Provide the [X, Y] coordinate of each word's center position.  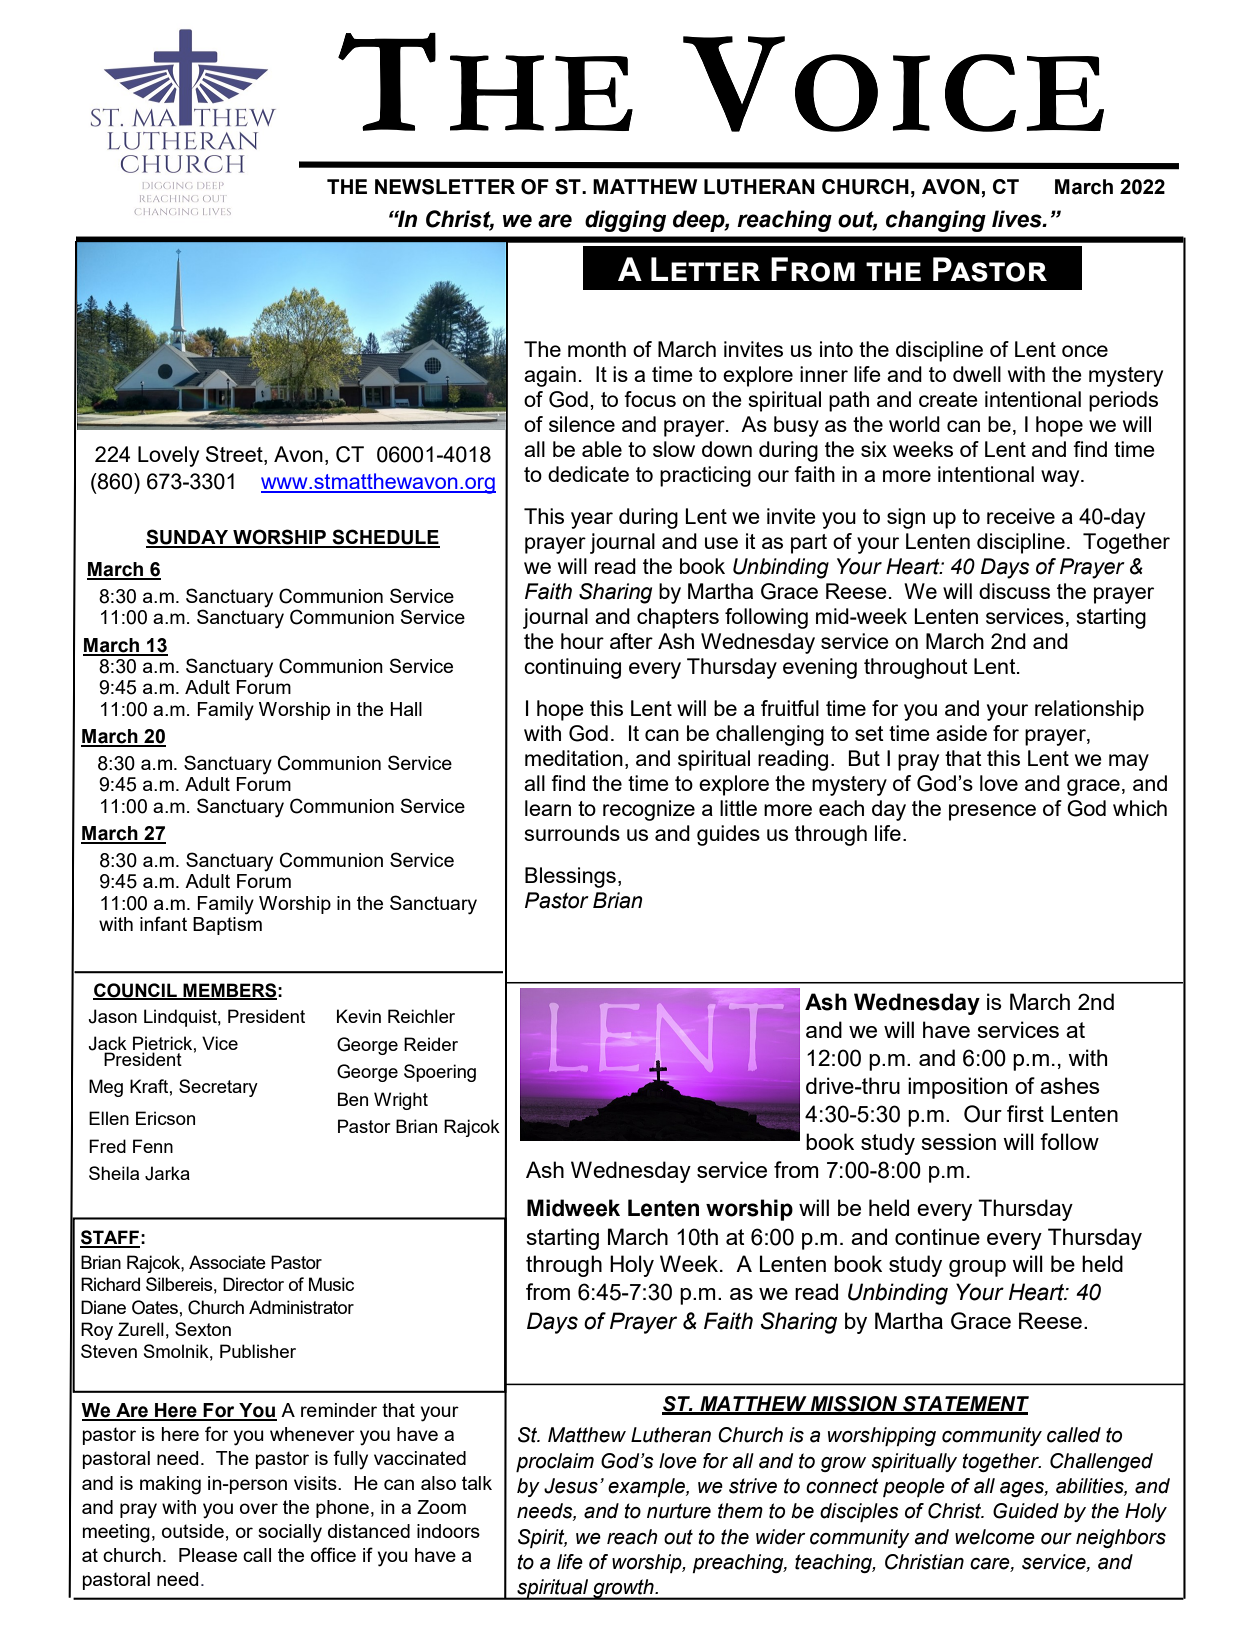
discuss [1014, 591]
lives [1018, 219]
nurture [679, 1511]
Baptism [227, 926]
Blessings [570, 877]
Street [235, 454]
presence [992, 812]
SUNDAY [188, 538]
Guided [1026, 1511]
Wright [401, 1101]
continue [937, 1236]
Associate [227, 1262]
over [259, 1508]
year [592, 520]
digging [625, 221]
